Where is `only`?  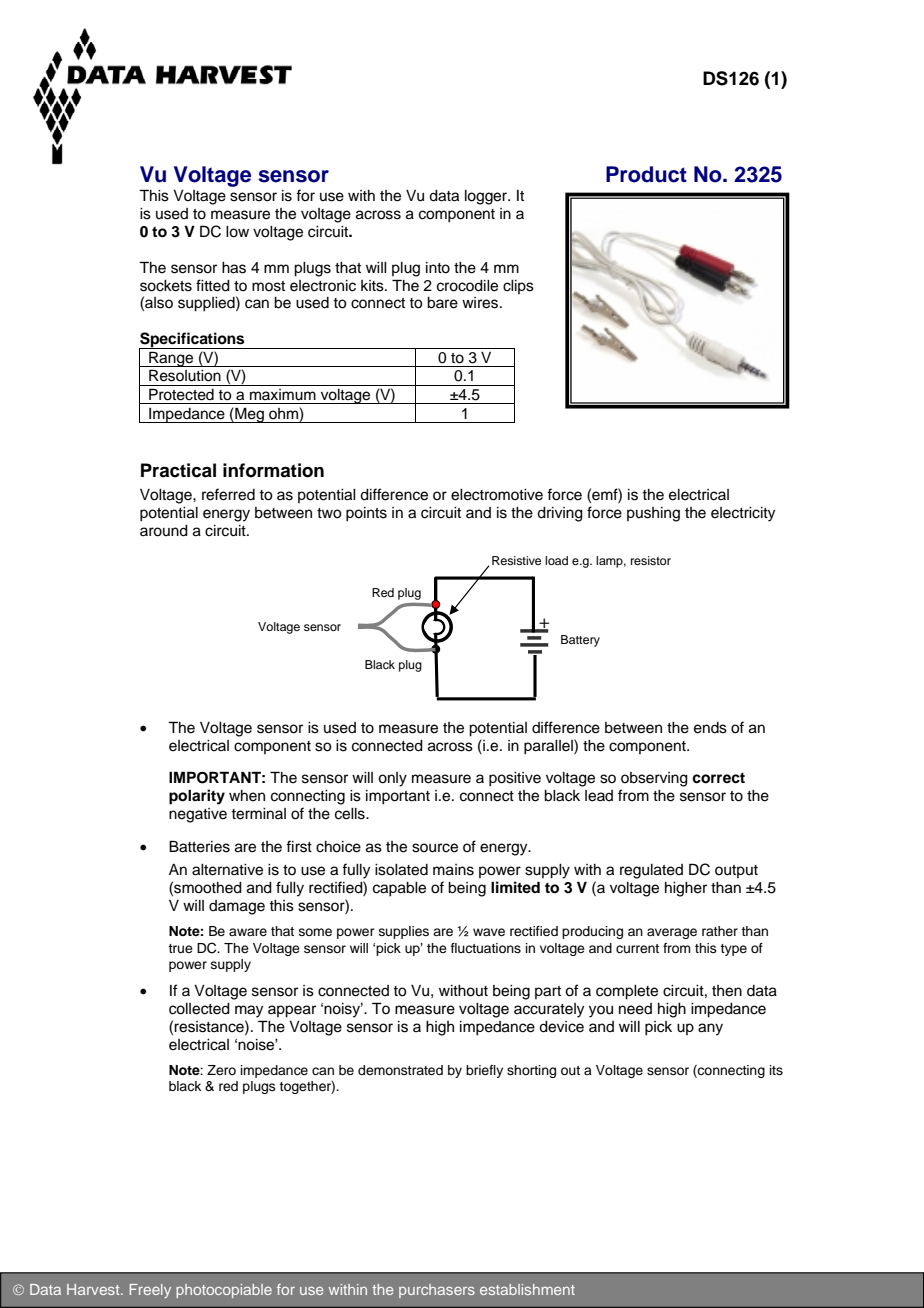 only is located at coordinates (392, 779).
